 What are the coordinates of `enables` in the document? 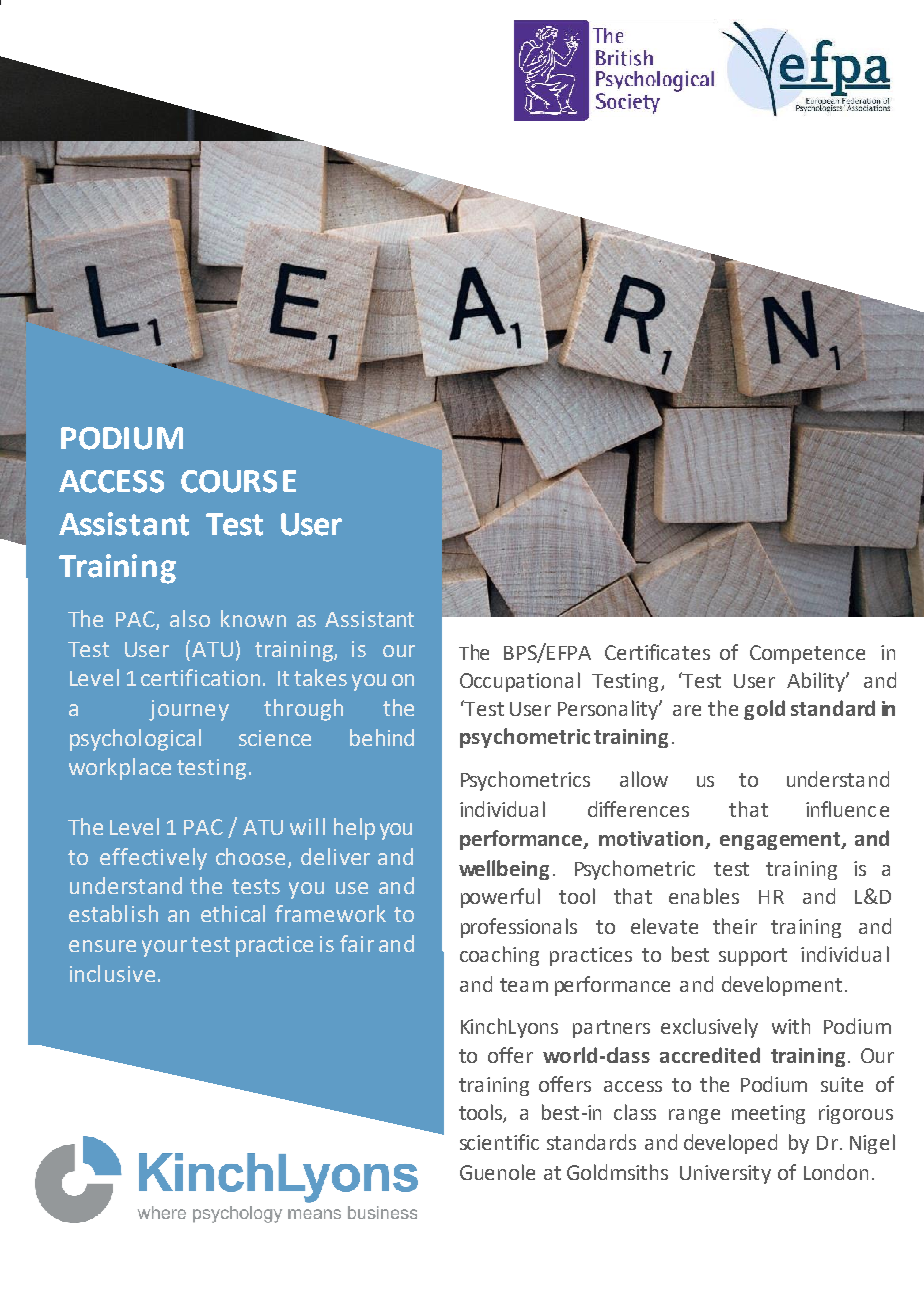 It's located at (704, 896).
